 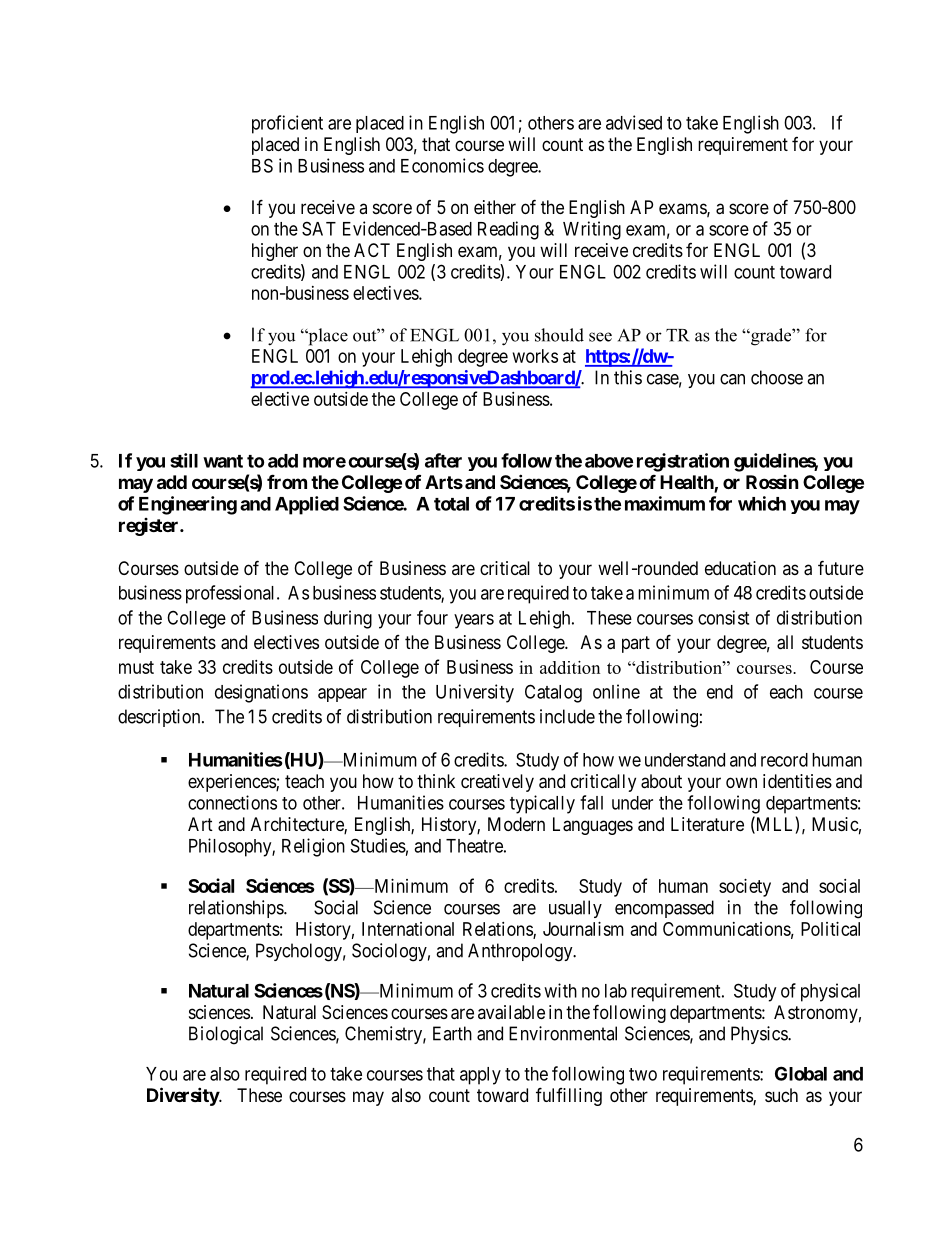 What do you see at coordinates (232, 802) in the screenshot?
I see `connections` at bounding box center [232, 802].
